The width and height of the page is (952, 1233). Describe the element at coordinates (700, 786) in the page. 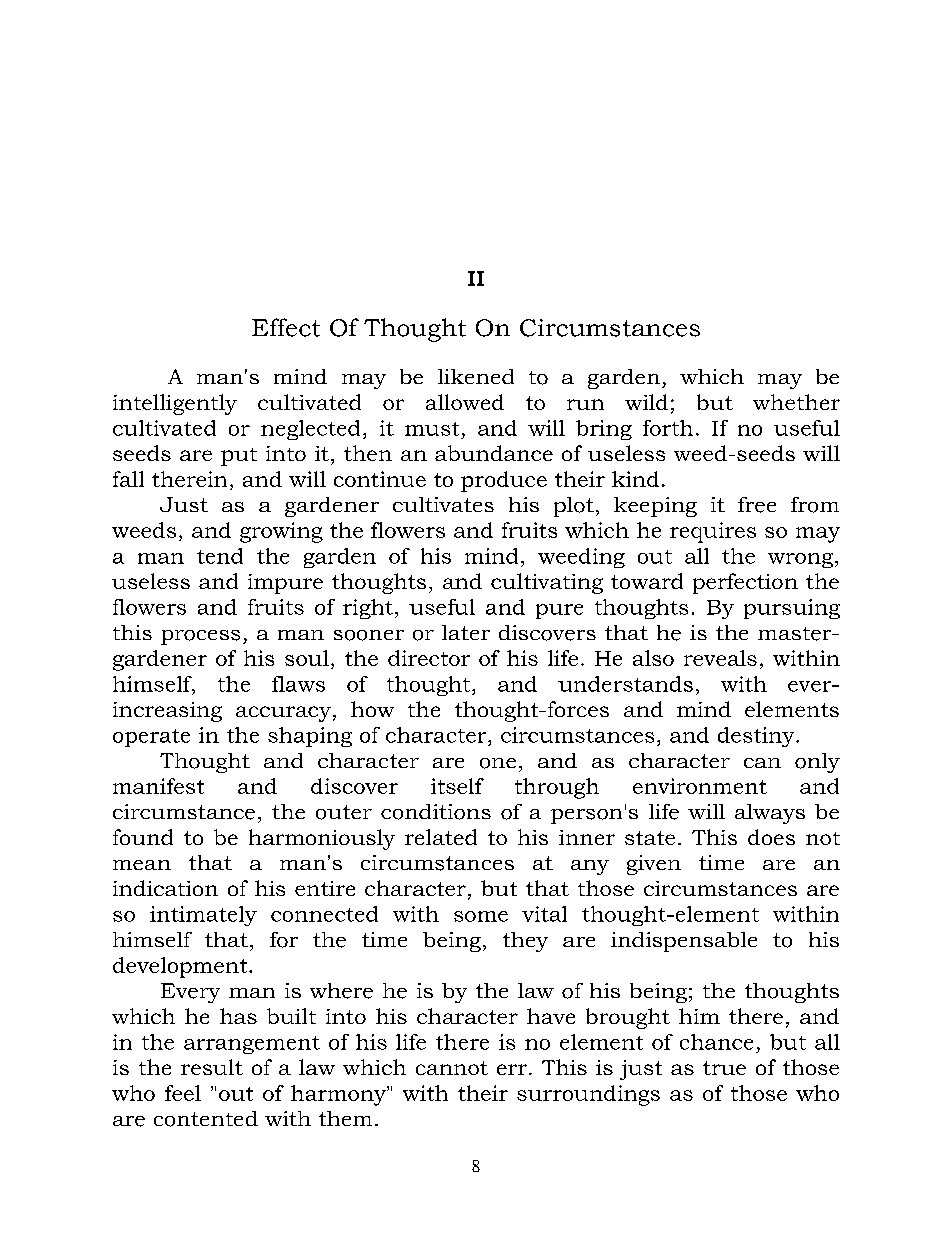

I see `environment` at that location.
